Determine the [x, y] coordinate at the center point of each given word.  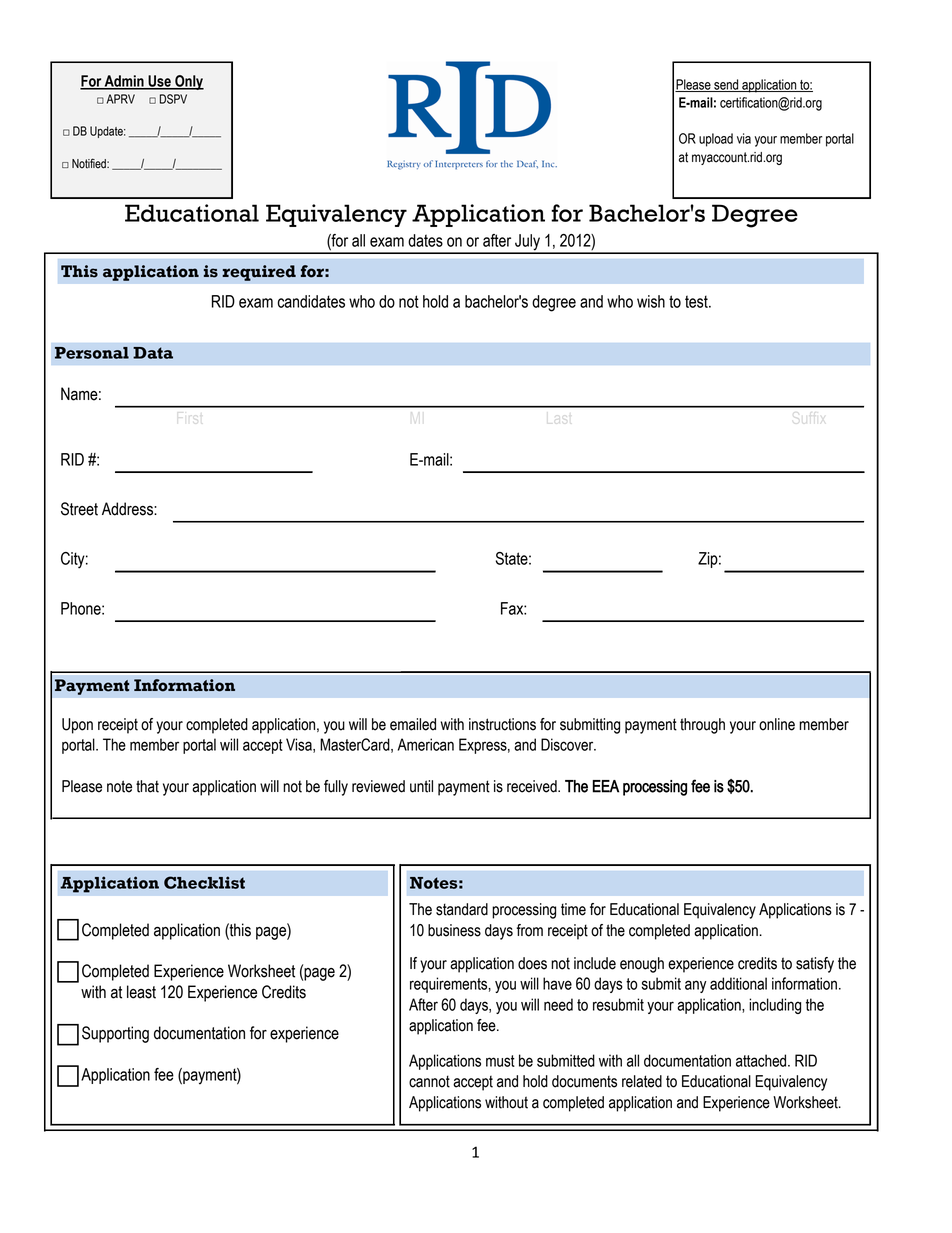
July [527, 243]
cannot [429, 1081]
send [726, 85]
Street [79, 509]
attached [762, 1060]
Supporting [115, 1034]
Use [159, 82]
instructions [502, 724]
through [702, 726]
